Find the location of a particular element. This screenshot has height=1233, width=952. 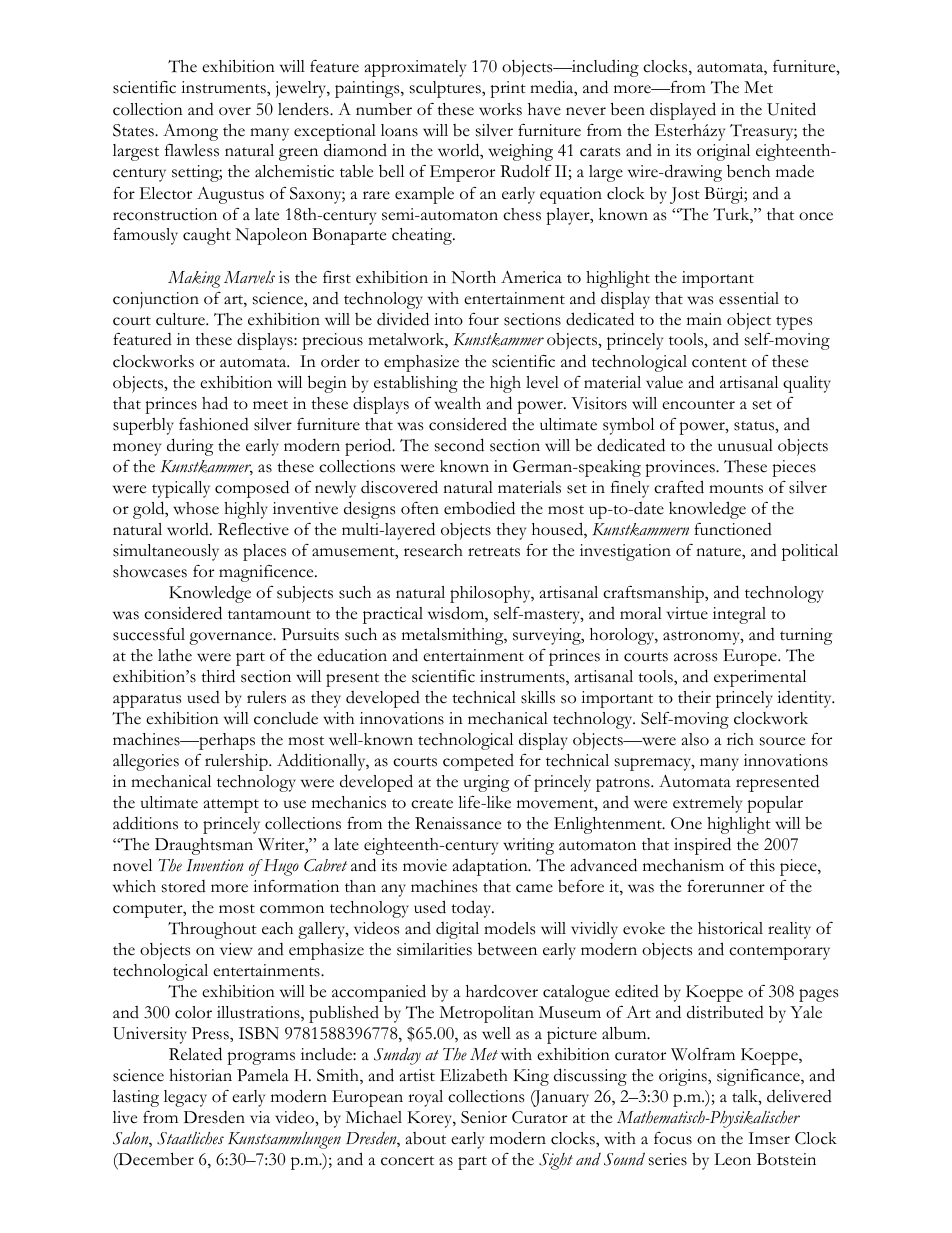

competed is located at coordinates (478, 762).
